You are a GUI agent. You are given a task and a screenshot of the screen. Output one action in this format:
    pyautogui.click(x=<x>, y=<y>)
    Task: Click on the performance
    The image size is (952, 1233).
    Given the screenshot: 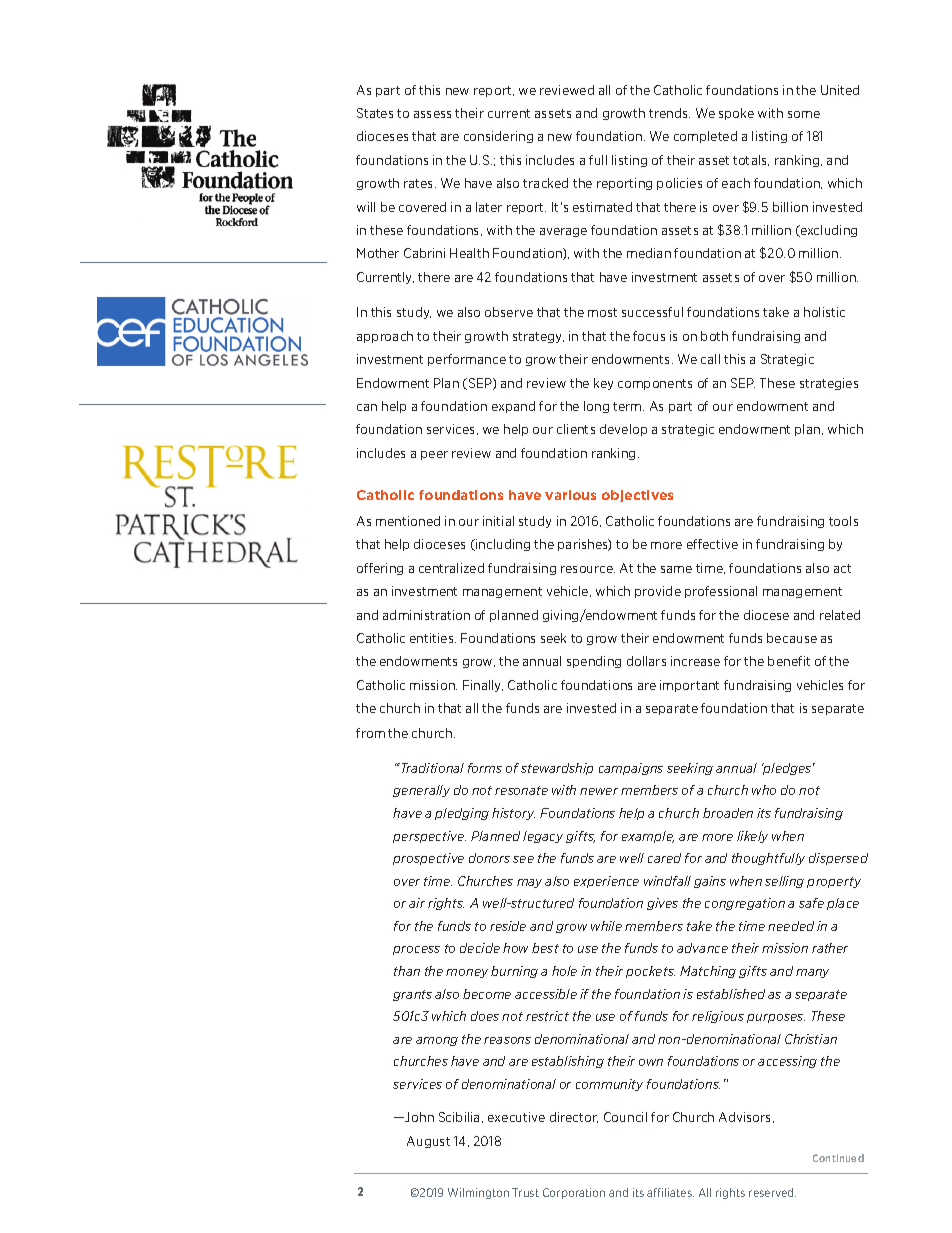 What is the action you would take?
    pyautogui.click(x=467, y=360)
